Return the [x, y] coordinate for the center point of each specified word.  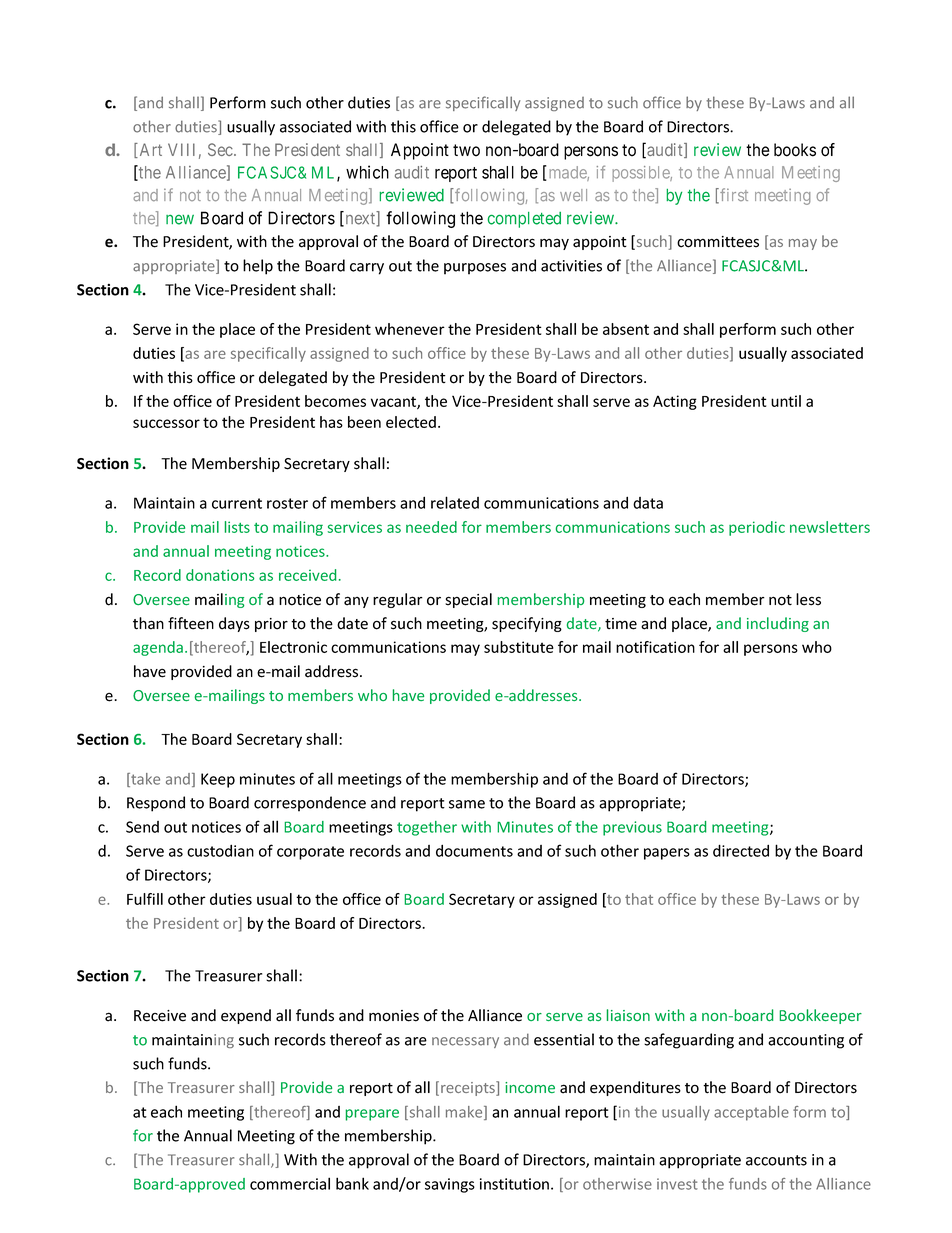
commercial [290, 1183]
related [455, 502]
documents [474, 850]
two [466, 150]
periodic [757, 528]
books [795, 150]
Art [149, 150]
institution [514, 1184]
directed [741, 850]
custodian [220, 850]
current [237, 503]
